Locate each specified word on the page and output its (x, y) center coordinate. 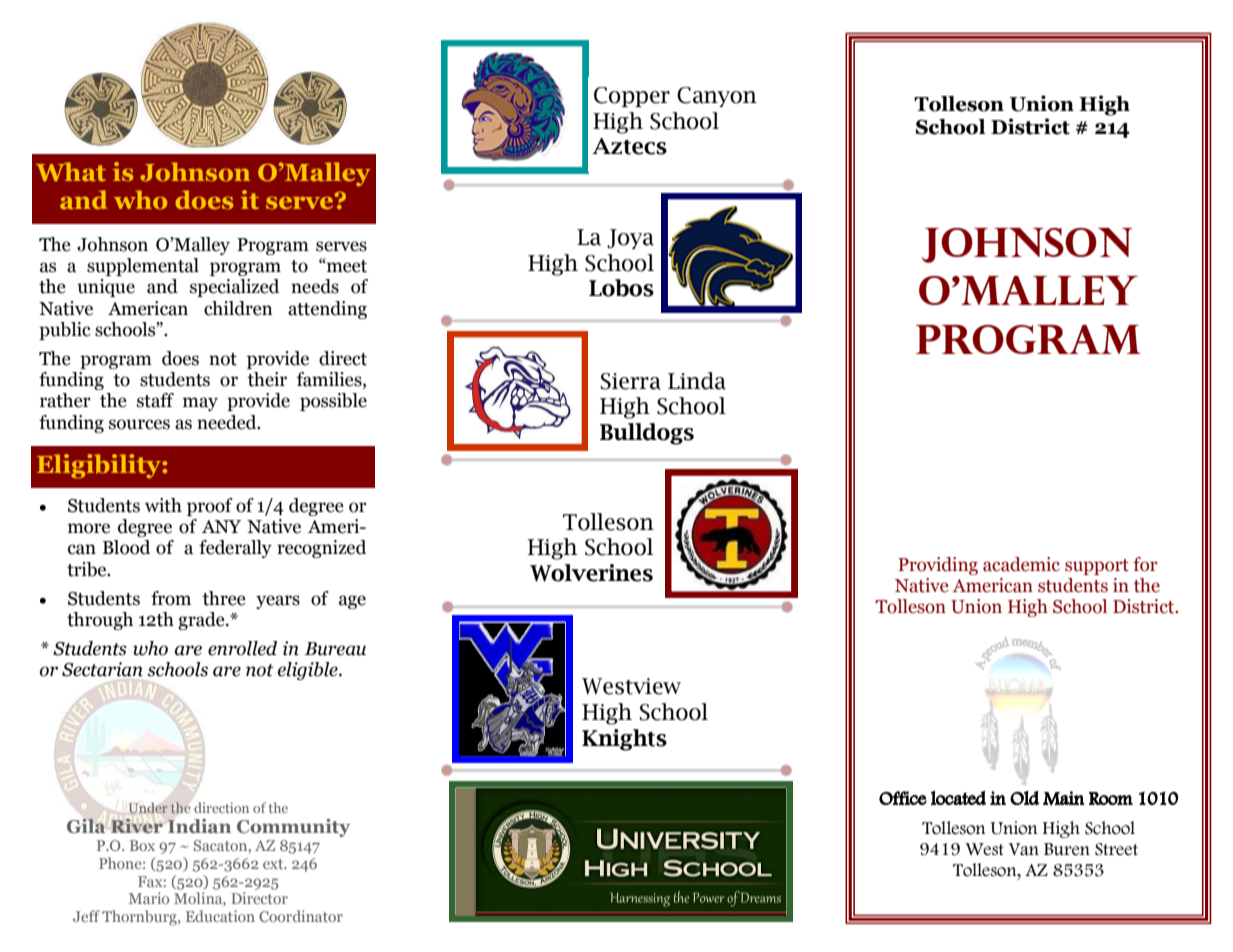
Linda (697, 381)
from (171, 598)
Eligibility (100, 466)
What (71, 171)
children (238, 308)
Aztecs (630, 146)
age (352, 602)
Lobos (621, 288)
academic (1021, 564)
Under (148, 808)
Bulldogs (647, 434)
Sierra (630, 381)
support (1097, 567)
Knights (624, 740)
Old (1024, 798)
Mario (149, 898)
